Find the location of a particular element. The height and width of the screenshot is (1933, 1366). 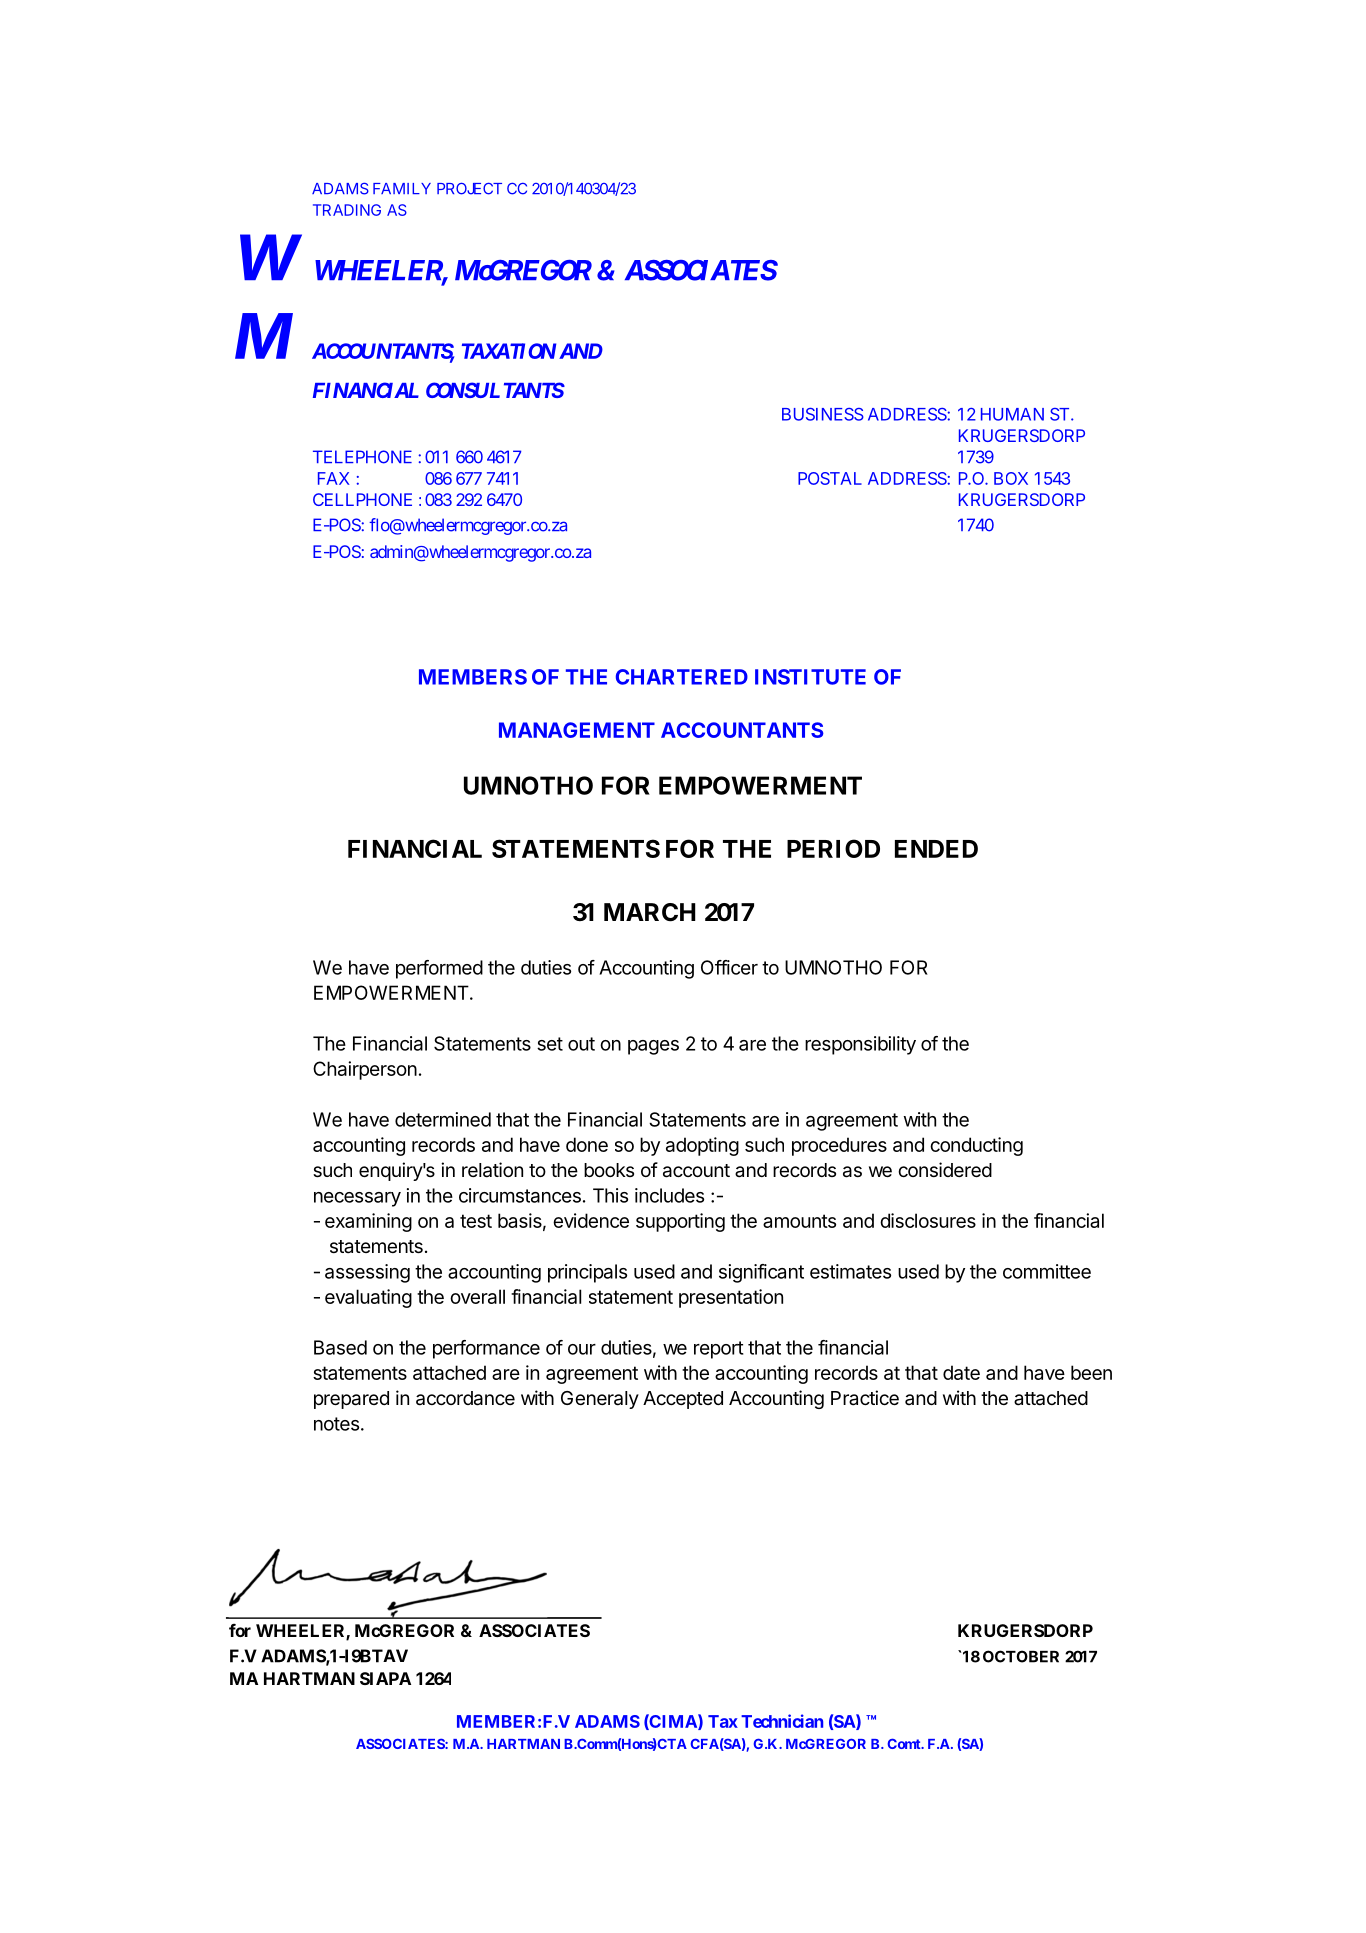

Technician is located at coordinates (782, 1721).
